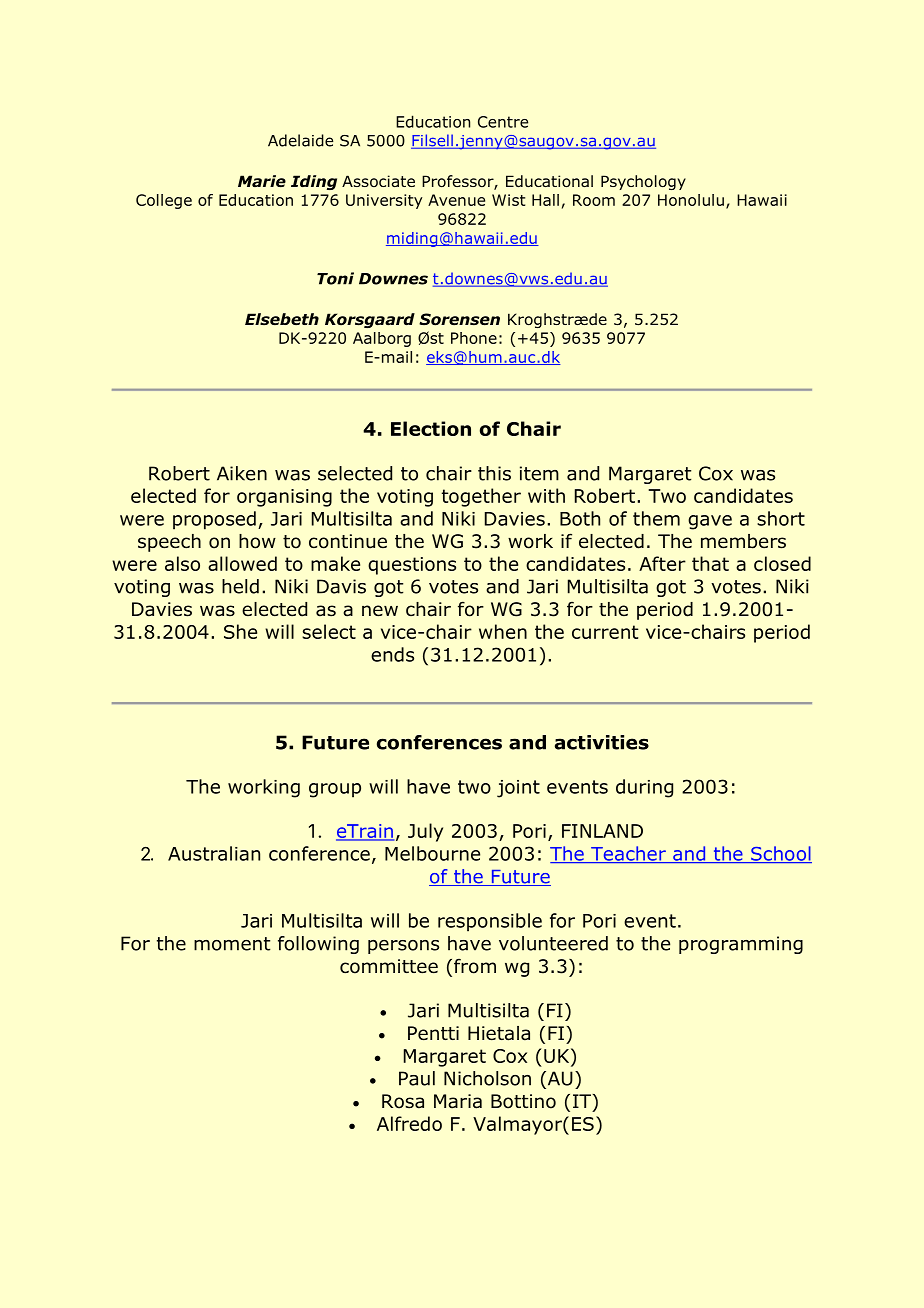 The width and height of the page is (924, 1308). What do you see at coordinates (403, 1101) in the page?
I see `Rosa` at bounding box center [403, 1101].
